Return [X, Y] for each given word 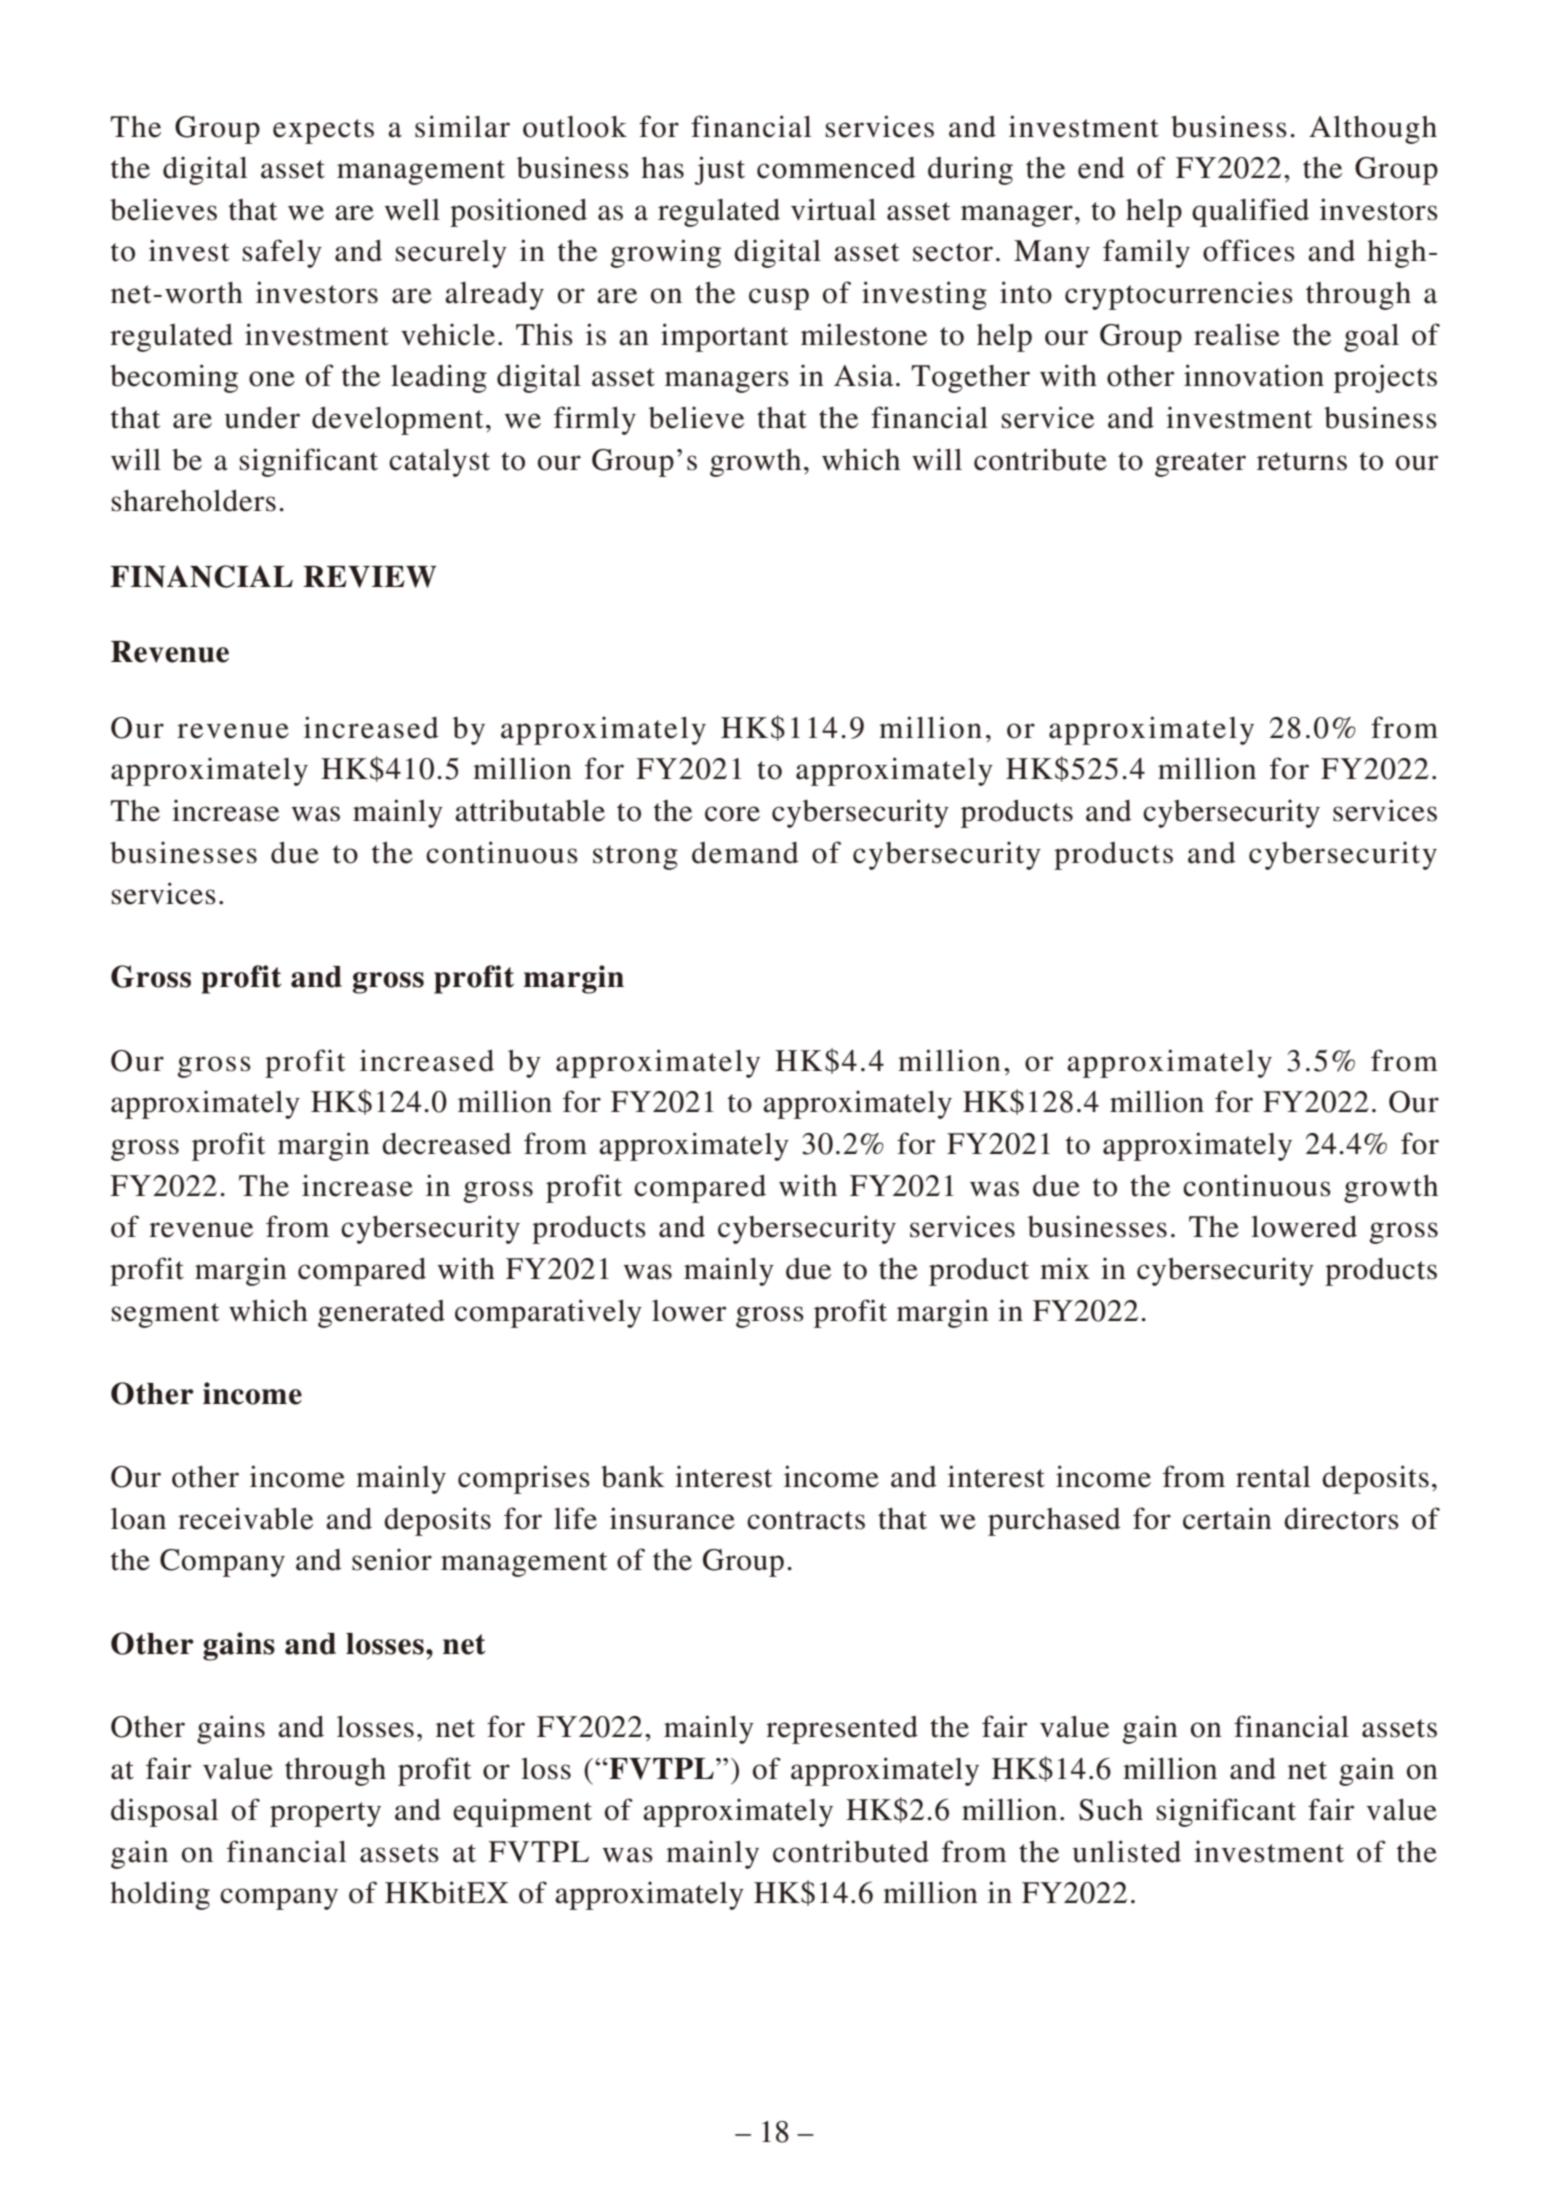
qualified [1250, 212]
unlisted [1127, 1851]
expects [323, 131]
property [325, 1814]
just [720, 170]
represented [842, 1730]
